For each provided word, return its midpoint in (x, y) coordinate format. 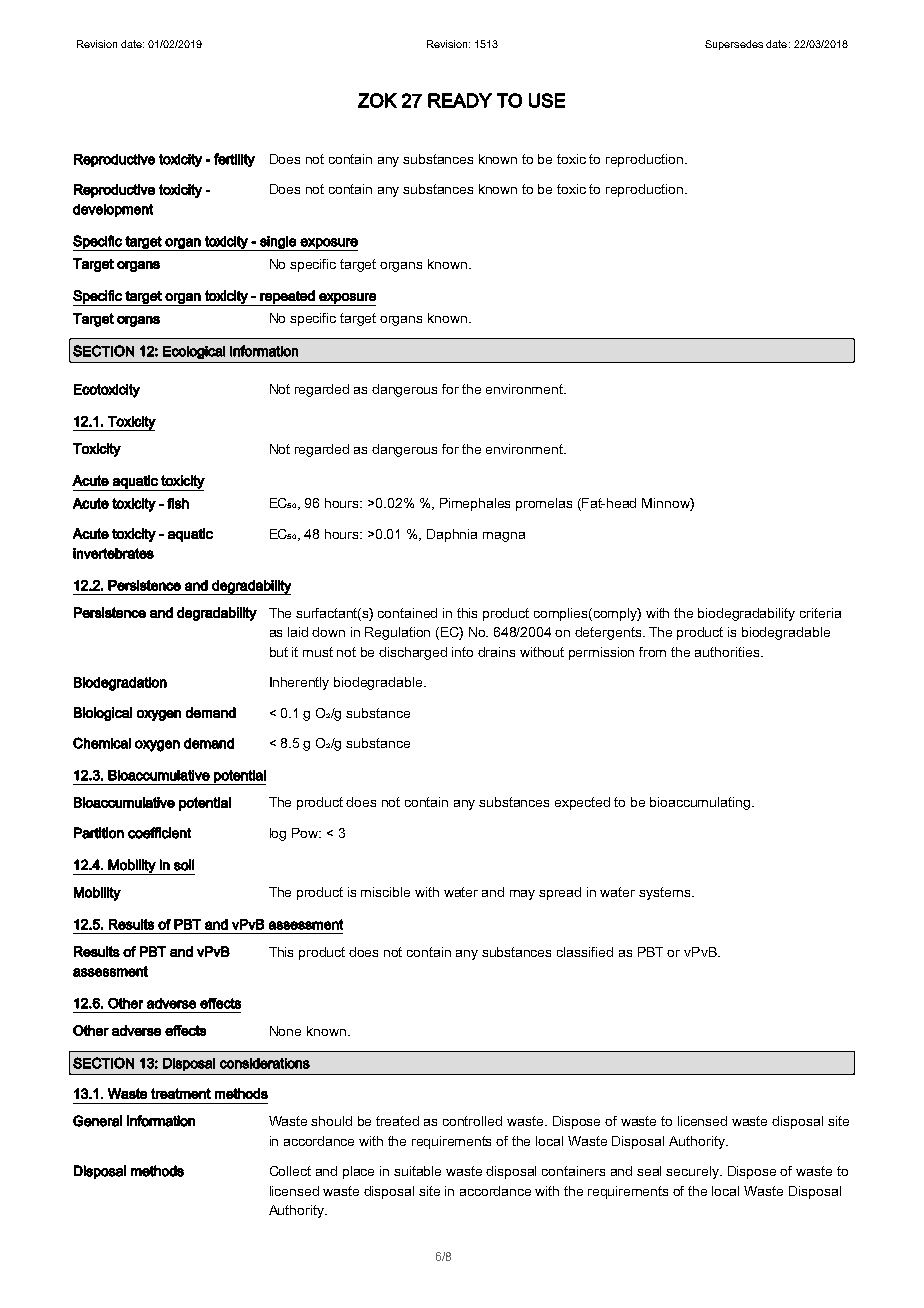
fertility (234, 160)
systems (664, 893)
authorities (728, 652)
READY (460, 100)
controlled (472, 1121)
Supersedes (734, 45)
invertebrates (113, 553)
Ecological (194, 352)
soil (184, 865)
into (462, 652)
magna (504, 537)
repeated (287, 298)
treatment (181, 1093)
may (522, 895)
